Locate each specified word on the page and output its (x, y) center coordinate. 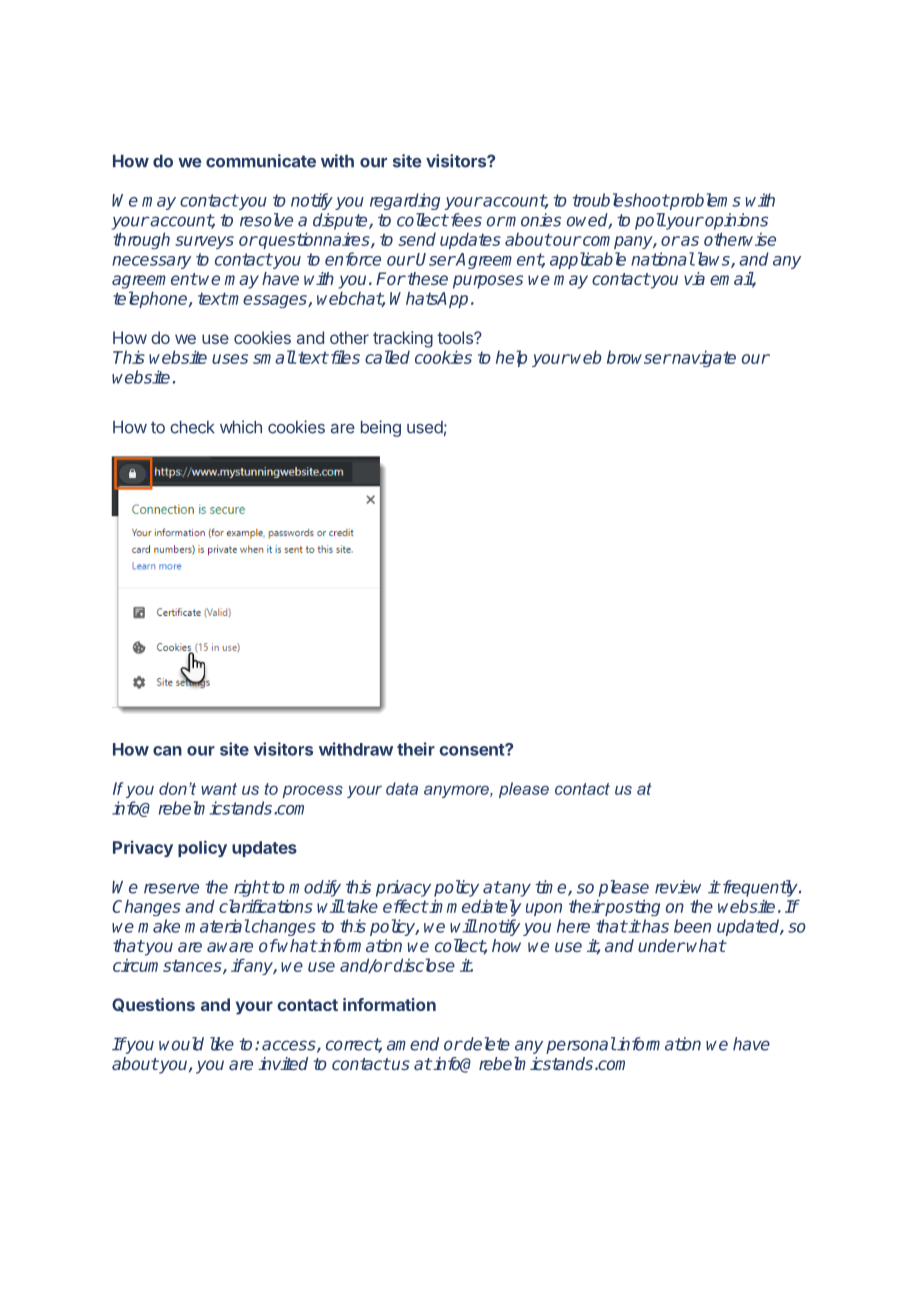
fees (465, 220)
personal (581, 1045)
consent (472, 750)
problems (704, 201)
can (167, 751)
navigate (703, 358)
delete (486, 1044)
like (222, 1044)
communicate (261, 161)
